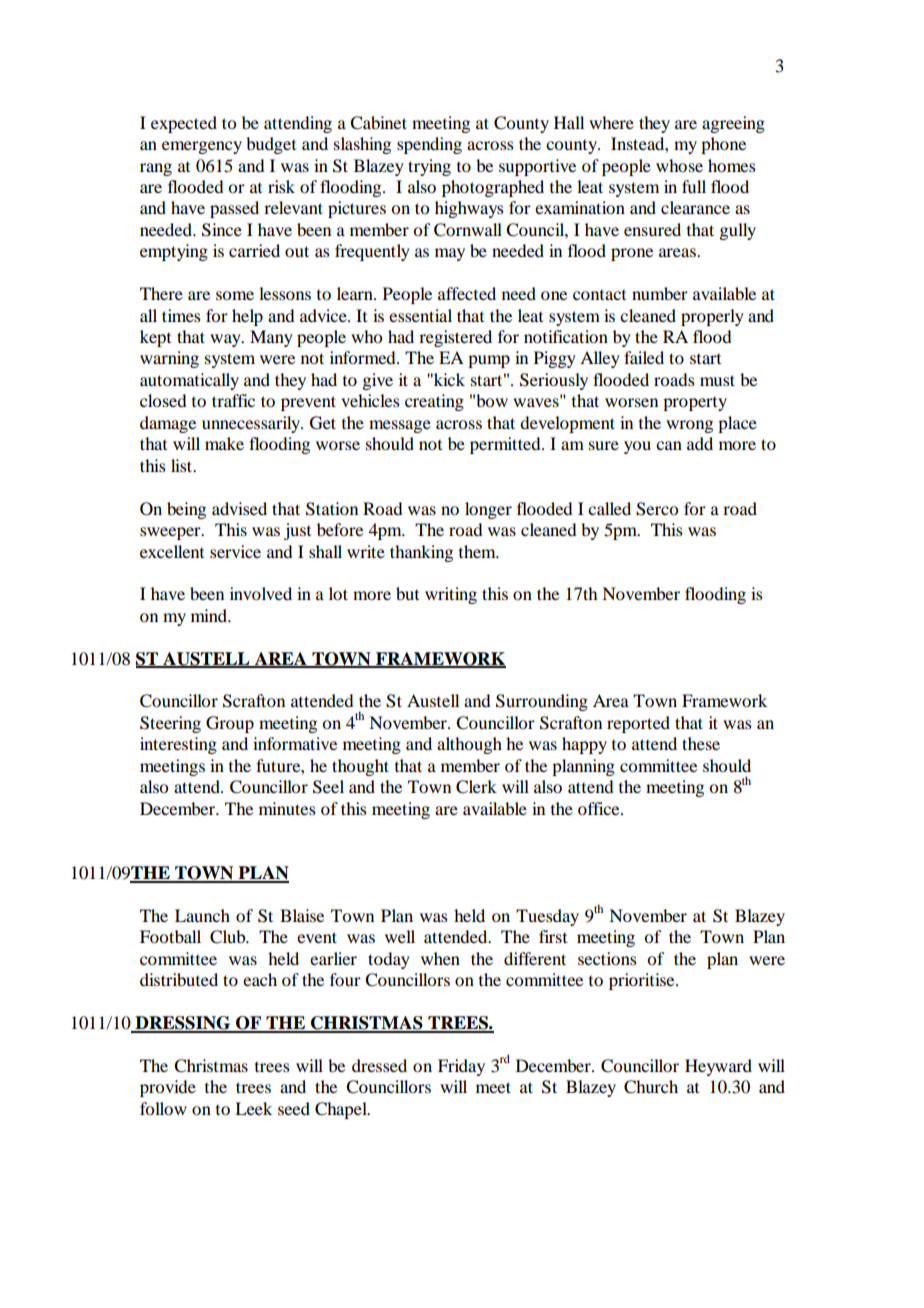 The height and width of the page is (1308, 924). I want to click on whose, so click(679, 165).
